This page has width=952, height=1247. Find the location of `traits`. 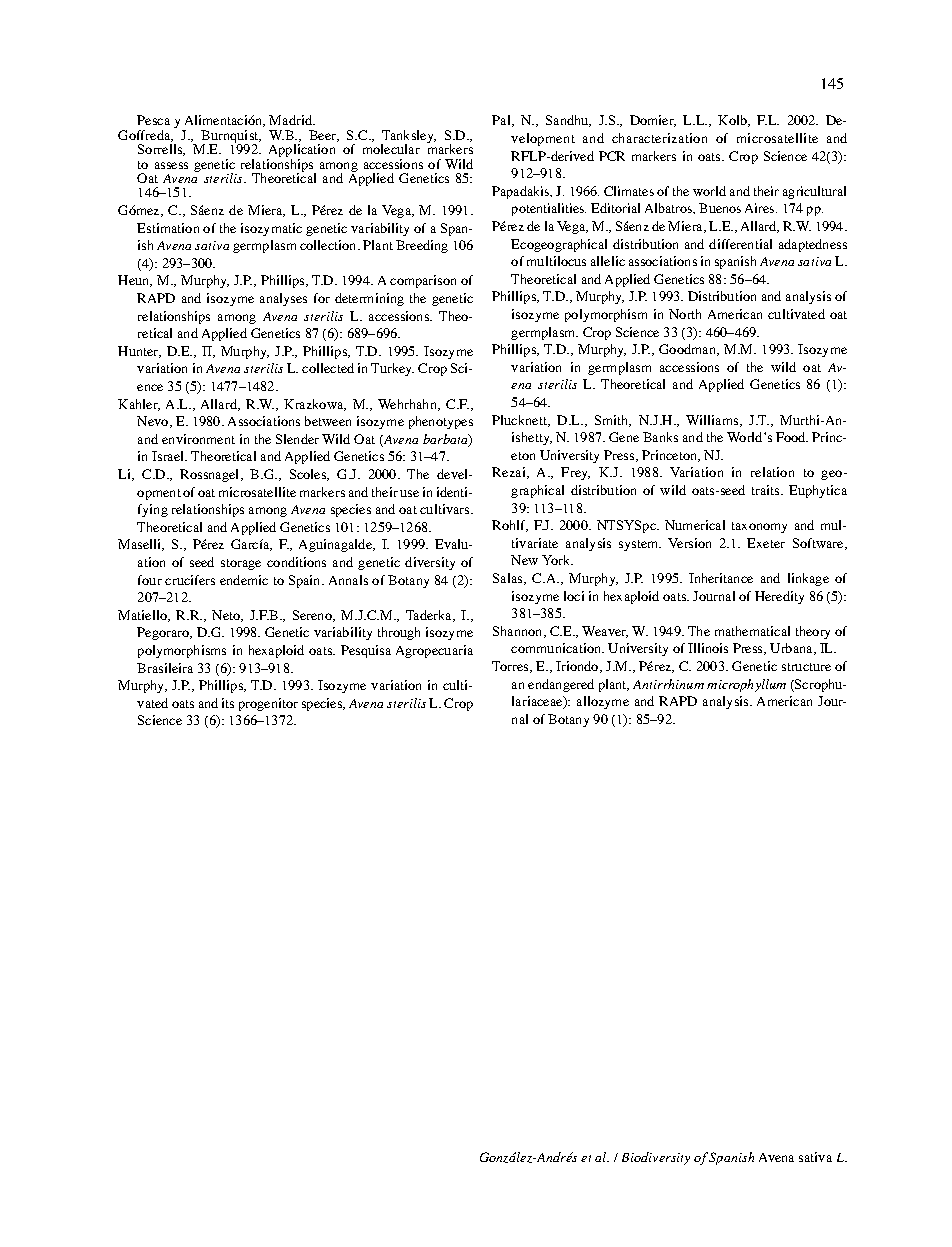

traits is located at coordinates (767, 490).
